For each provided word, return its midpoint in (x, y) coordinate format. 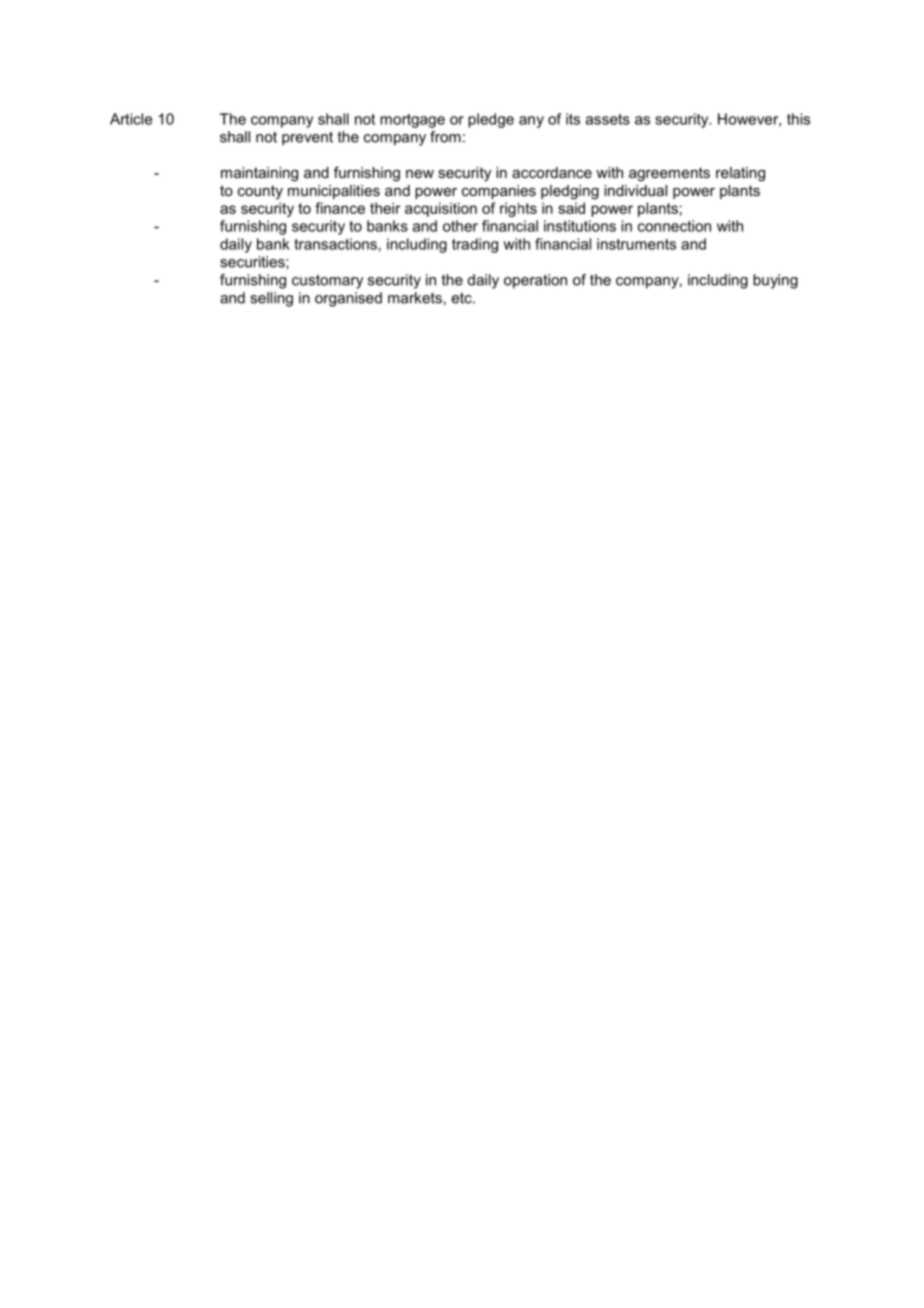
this (798, 119)
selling (271, 299)
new (420, 174)
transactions (335, 244)
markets (415, 298)
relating (740, 174)
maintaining (259, 174)
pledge (491, 120)
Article (131, 119)
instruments (636, 244)
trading (475, 245)
